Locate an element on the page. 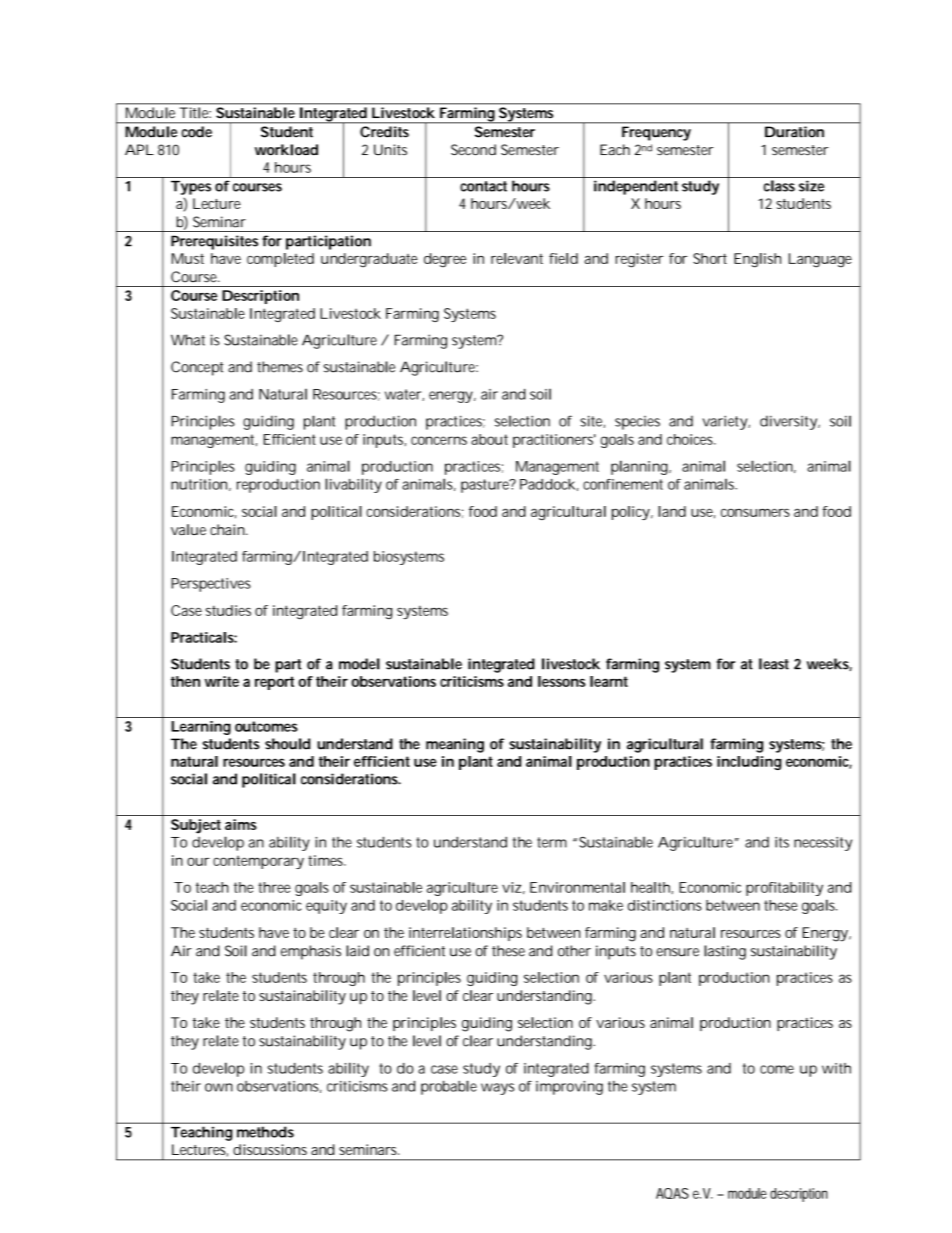 The image size is (952, 1233). with is located at coordinates (836, 1068).
